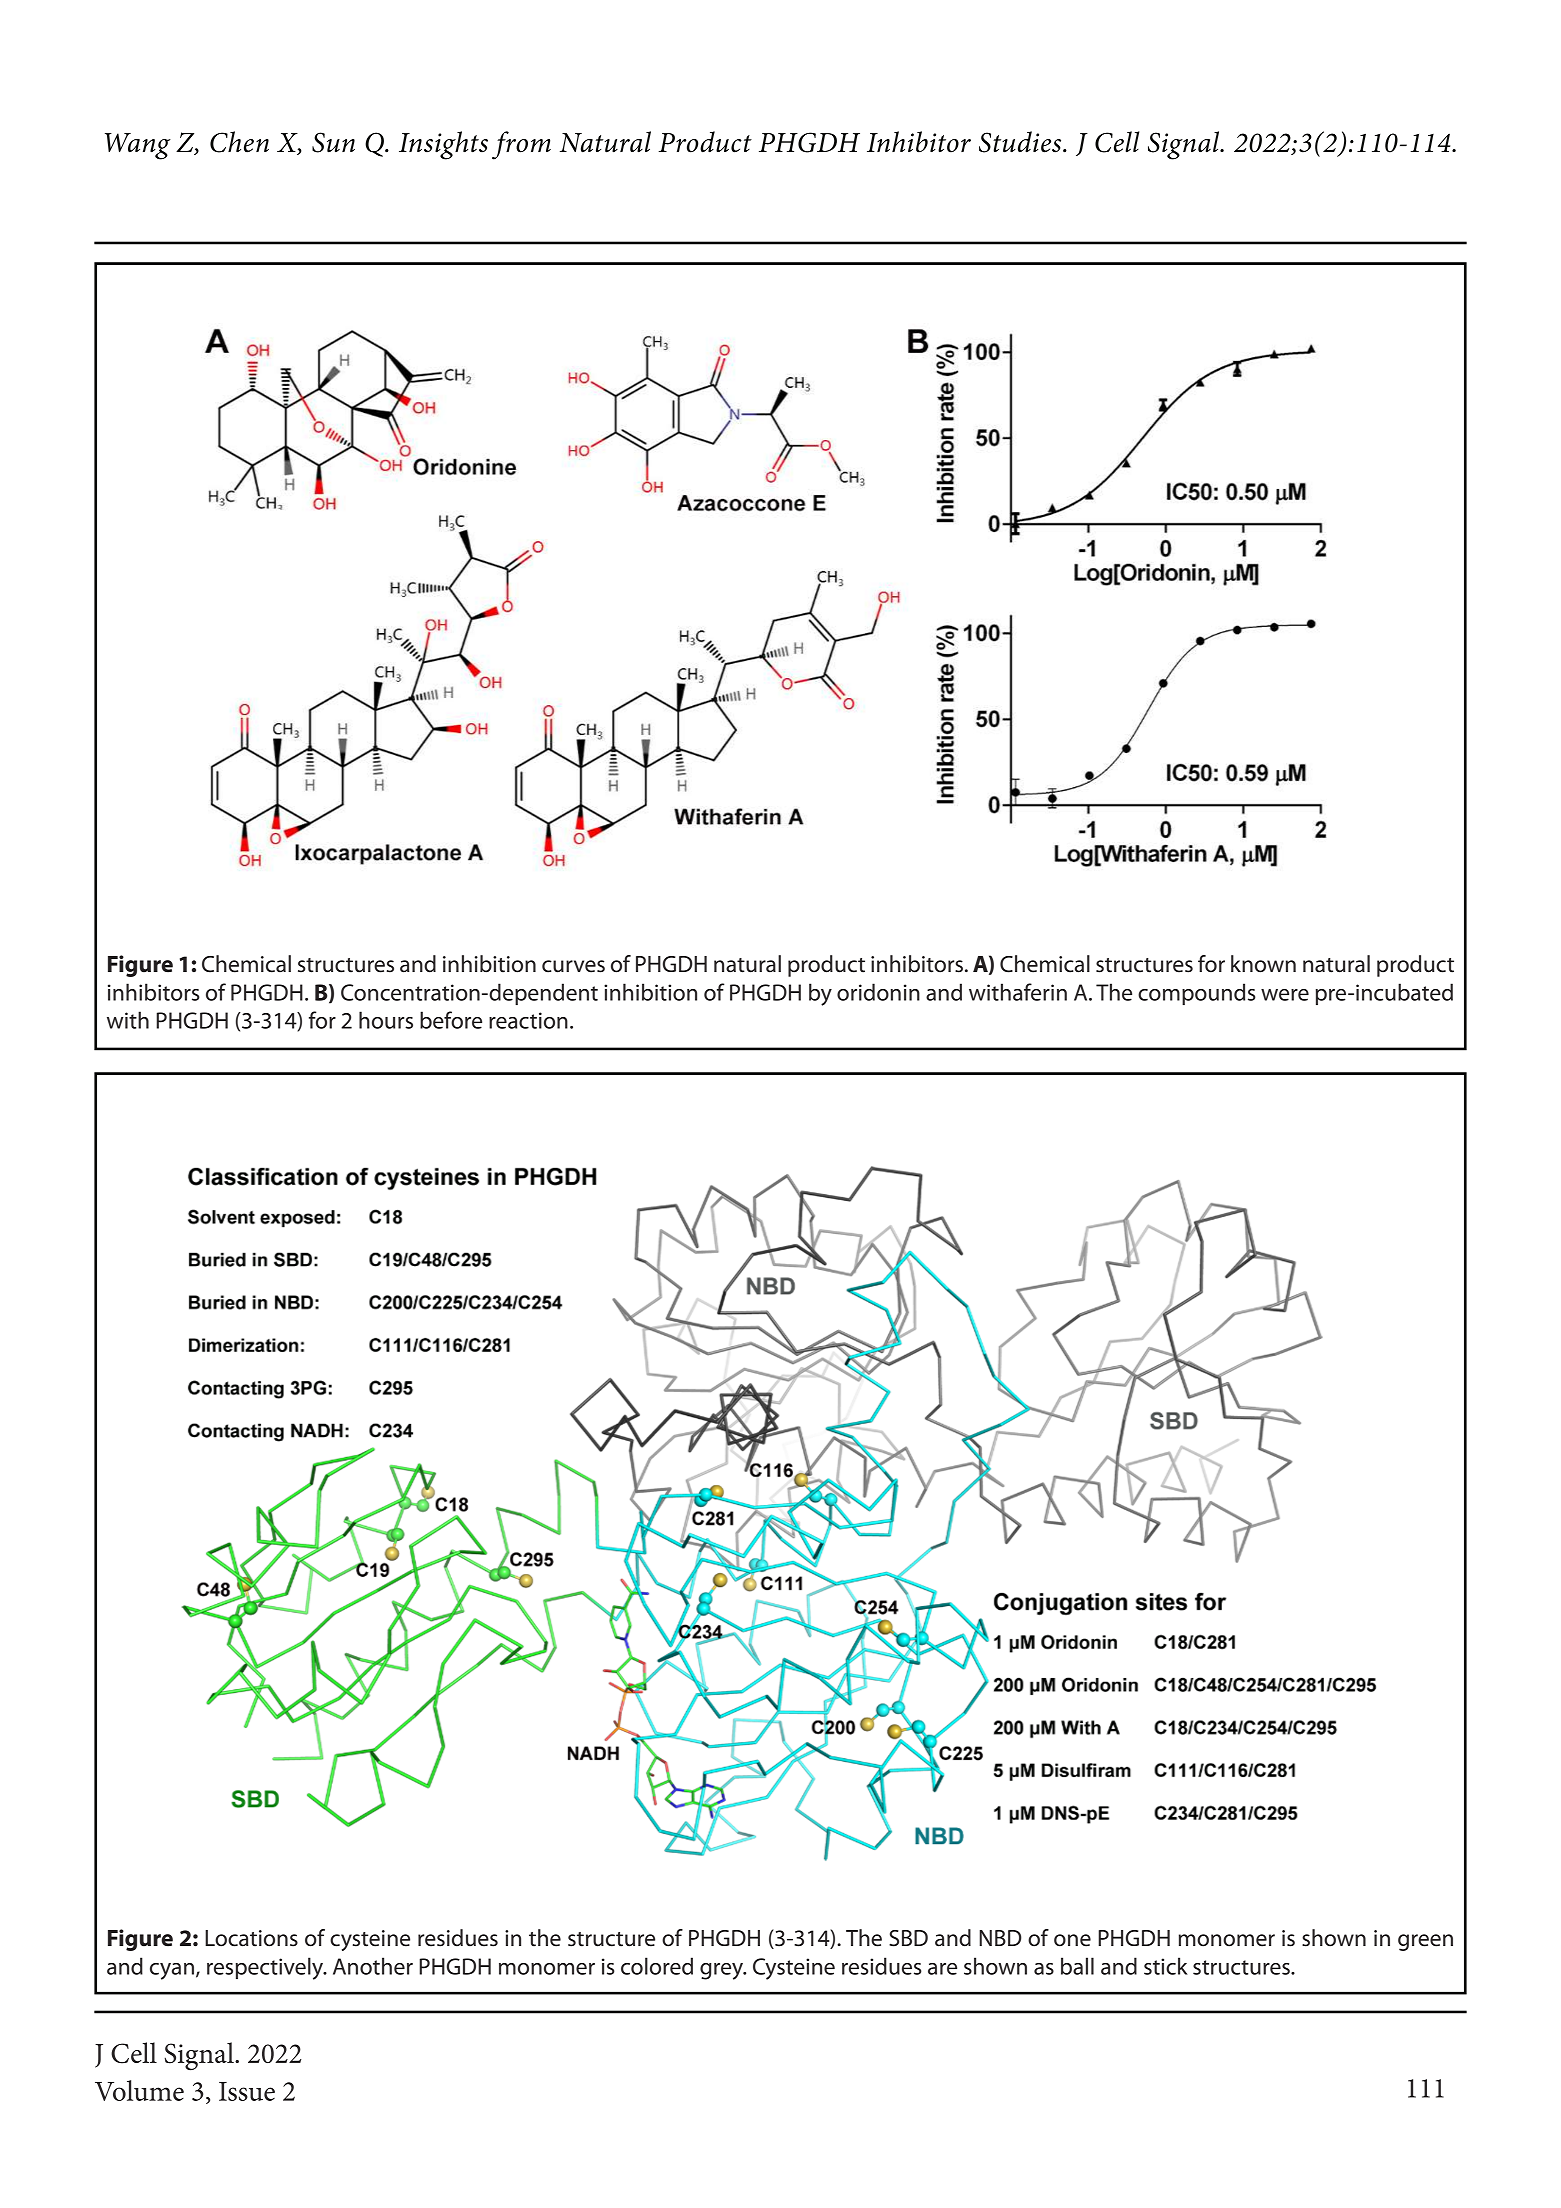 This page has width=1561, height=2208. What do you see at coordinates (908, 1938) in the page?
I see `SBD` at bounding box center [908, 1938].
